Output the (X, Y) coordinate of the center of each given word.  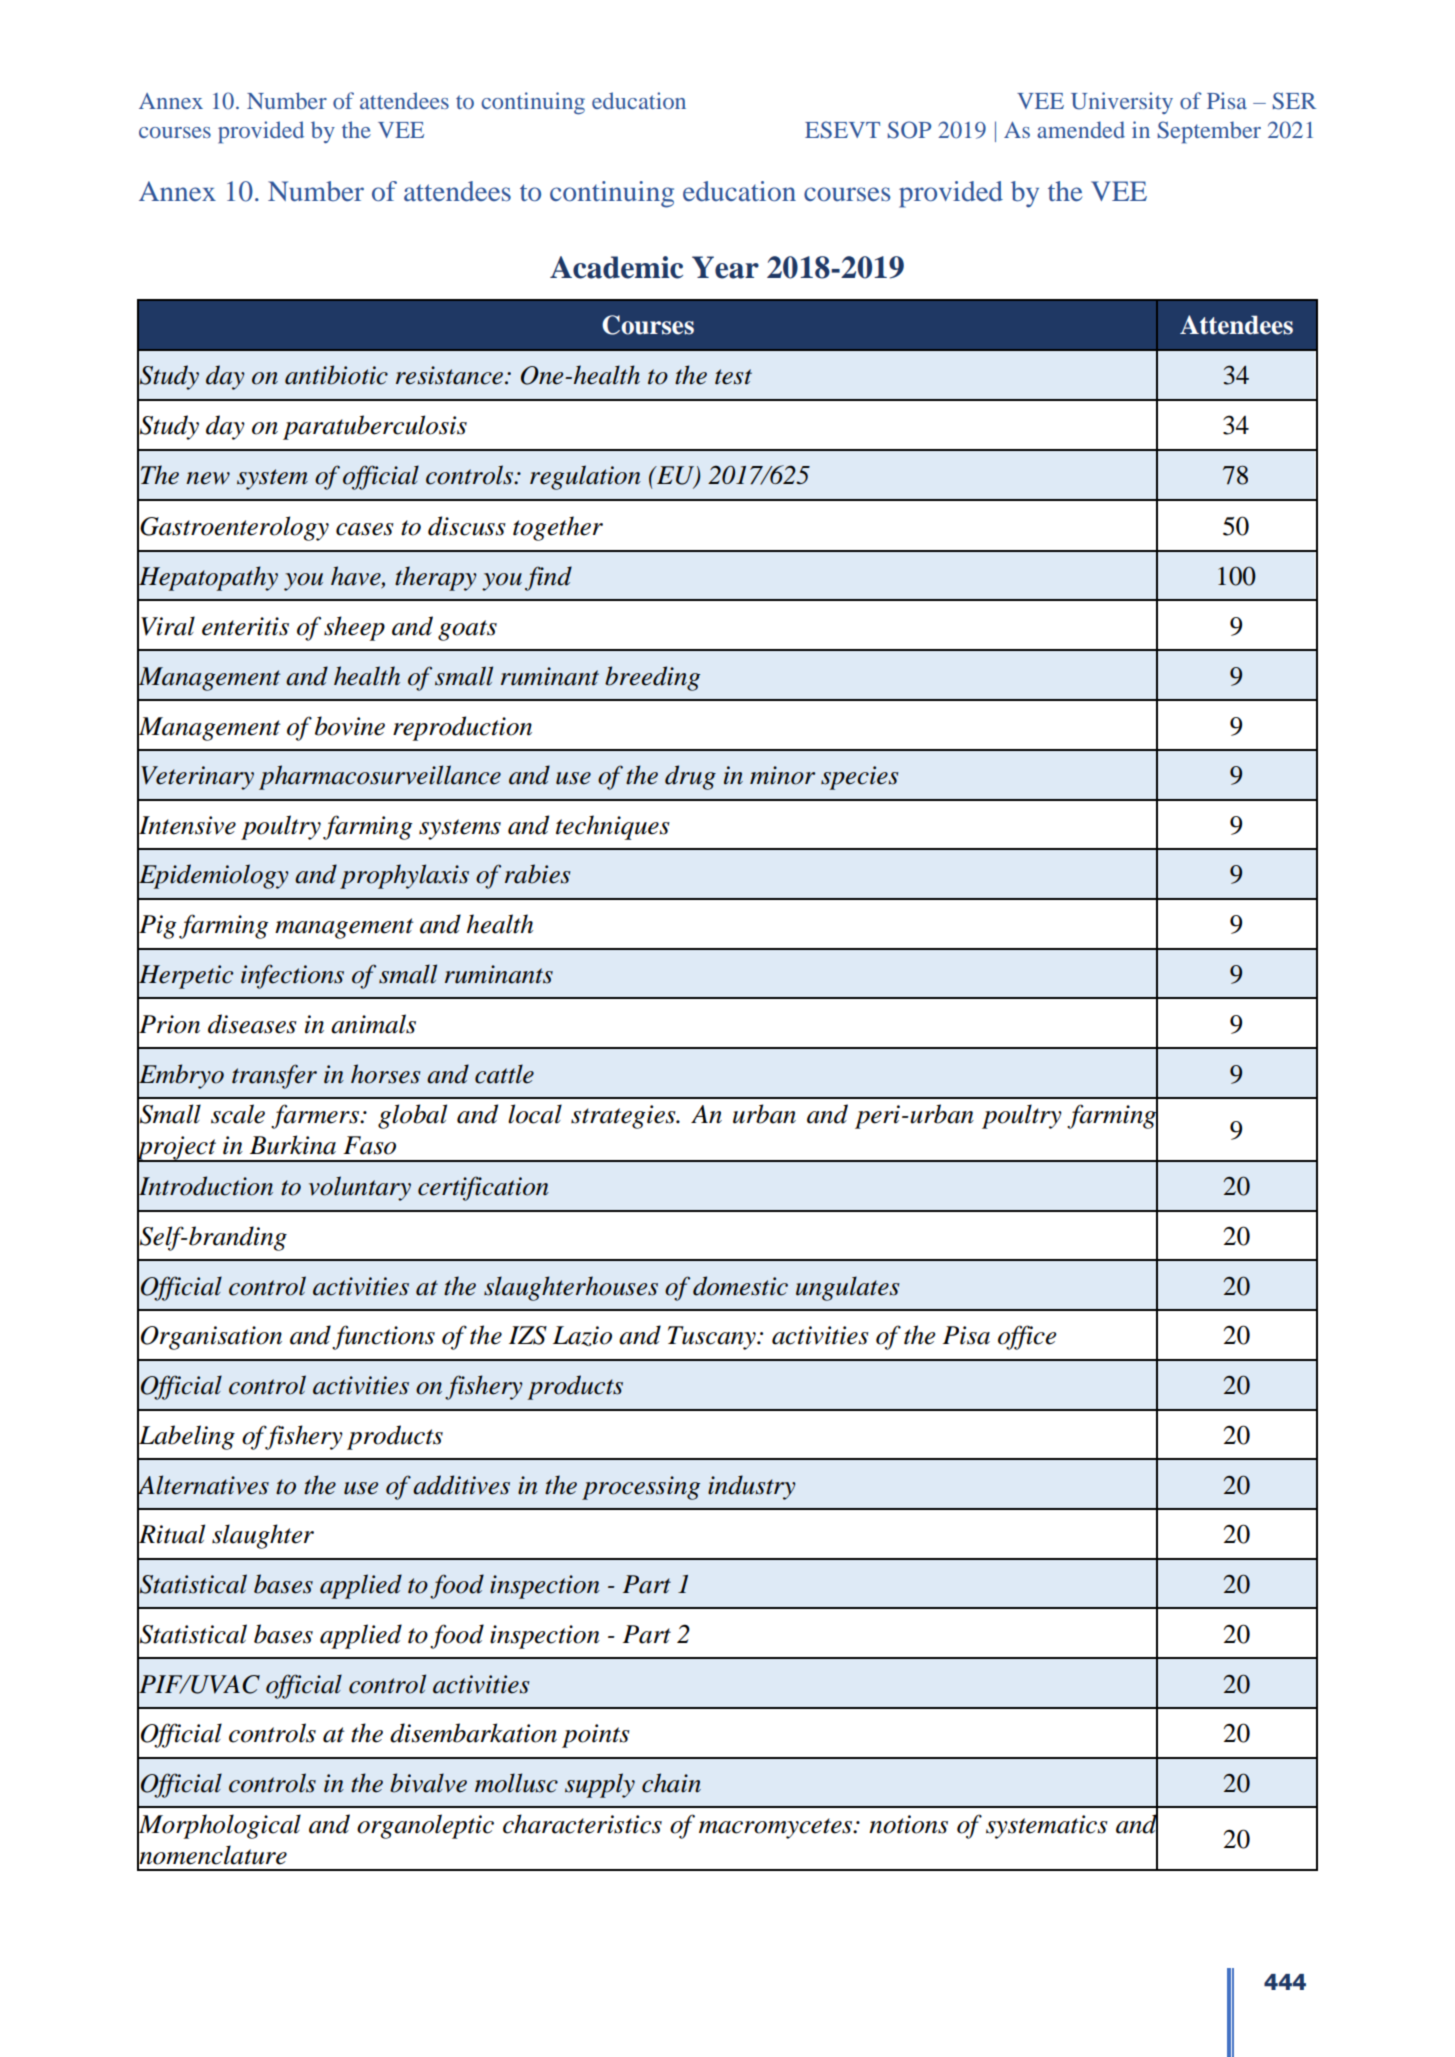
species (859, 778)
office (1027, 1337)
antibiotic (336, 375)
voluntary (360, 1188)
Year (725, 267)
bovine (350, 726)
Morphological (219, 1826)
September (1209, 132)
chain (671, 1783)
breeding (652, 678)
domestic (740, 1286)
